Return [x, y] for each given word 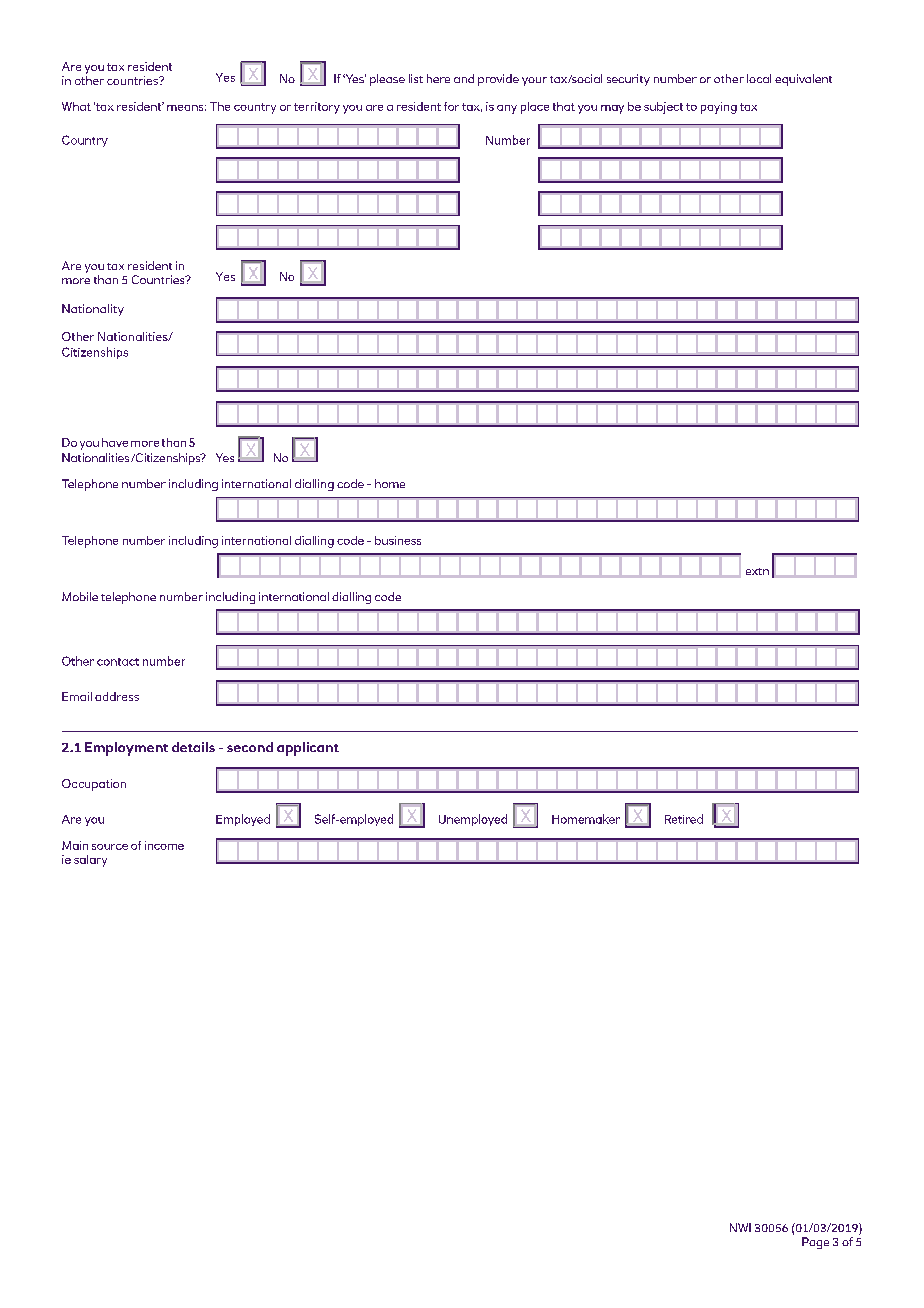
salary [90, 861]
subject [663, 108]
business [398, 540]
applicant [308, 749]
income [164, 845]
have [115, 442]
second [250, 747]
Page [815, 1243]
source [110, 847]
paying [719, 108]
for [451, 106]
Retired [684, 819]
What [76, 106]
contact [118, 662]
